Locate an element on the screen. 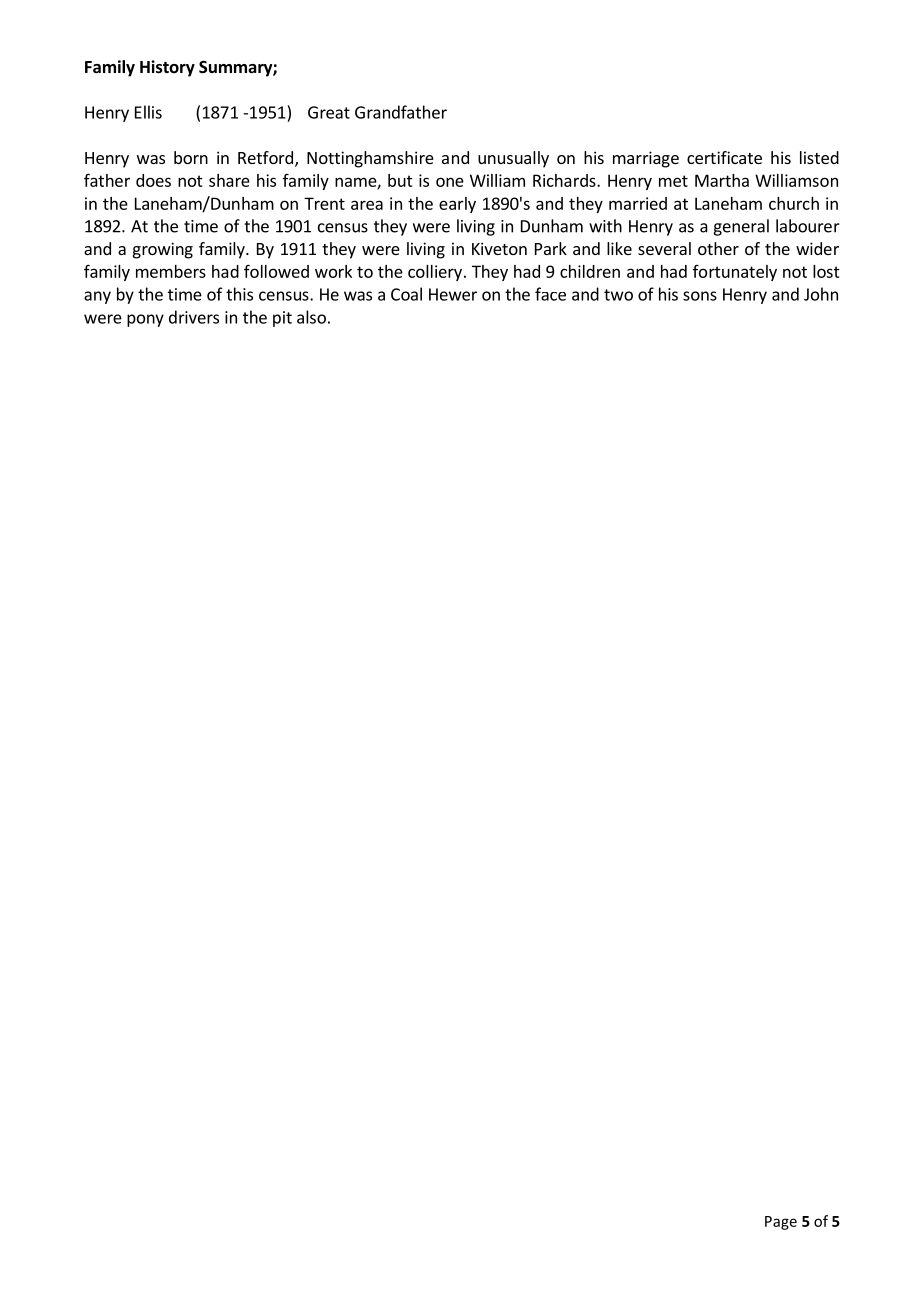 The width and height of the screenshot is (924, 1308). unusually is located at coordinates (513, 159).
